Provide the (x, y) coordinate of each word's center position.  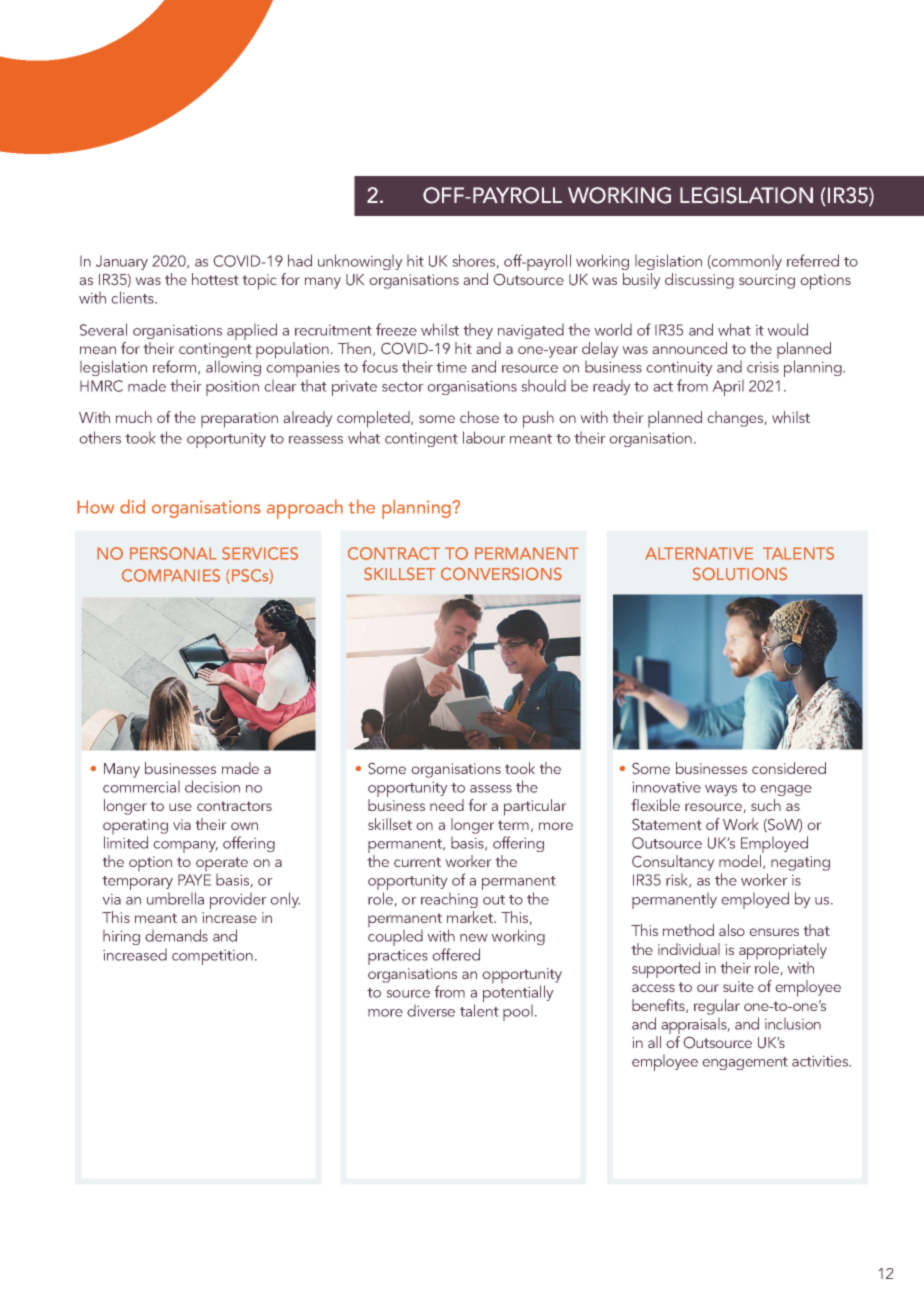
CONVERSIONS (501, 574)
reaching (449, 900)
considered (789, 768)
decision (212, 786)
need (447, 805)
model (741, 862)
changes (736, 419)
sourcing (767, 281)
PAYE (194, 880)
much (134, 417)
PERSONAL (173, 553)
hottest (215, 279)
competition (212, 957)
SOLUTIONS (740, 574)
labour (484, 437)
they (478, 331)
